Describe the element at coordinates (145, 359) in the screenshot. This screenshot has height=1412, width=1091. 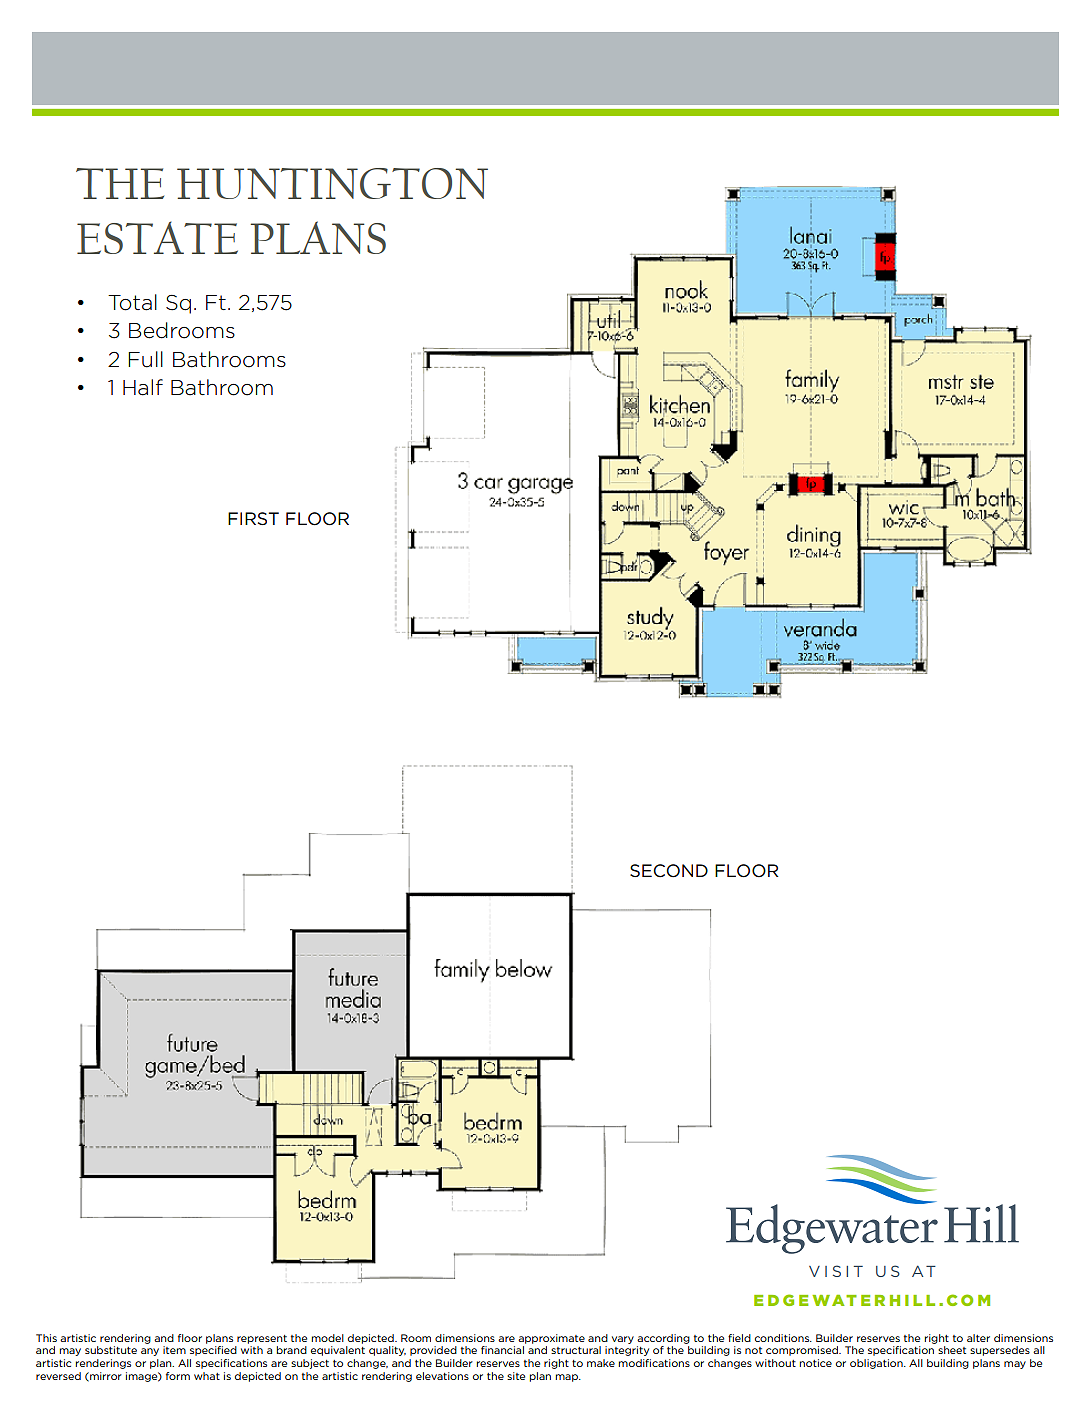
I see `Full` at that location.
